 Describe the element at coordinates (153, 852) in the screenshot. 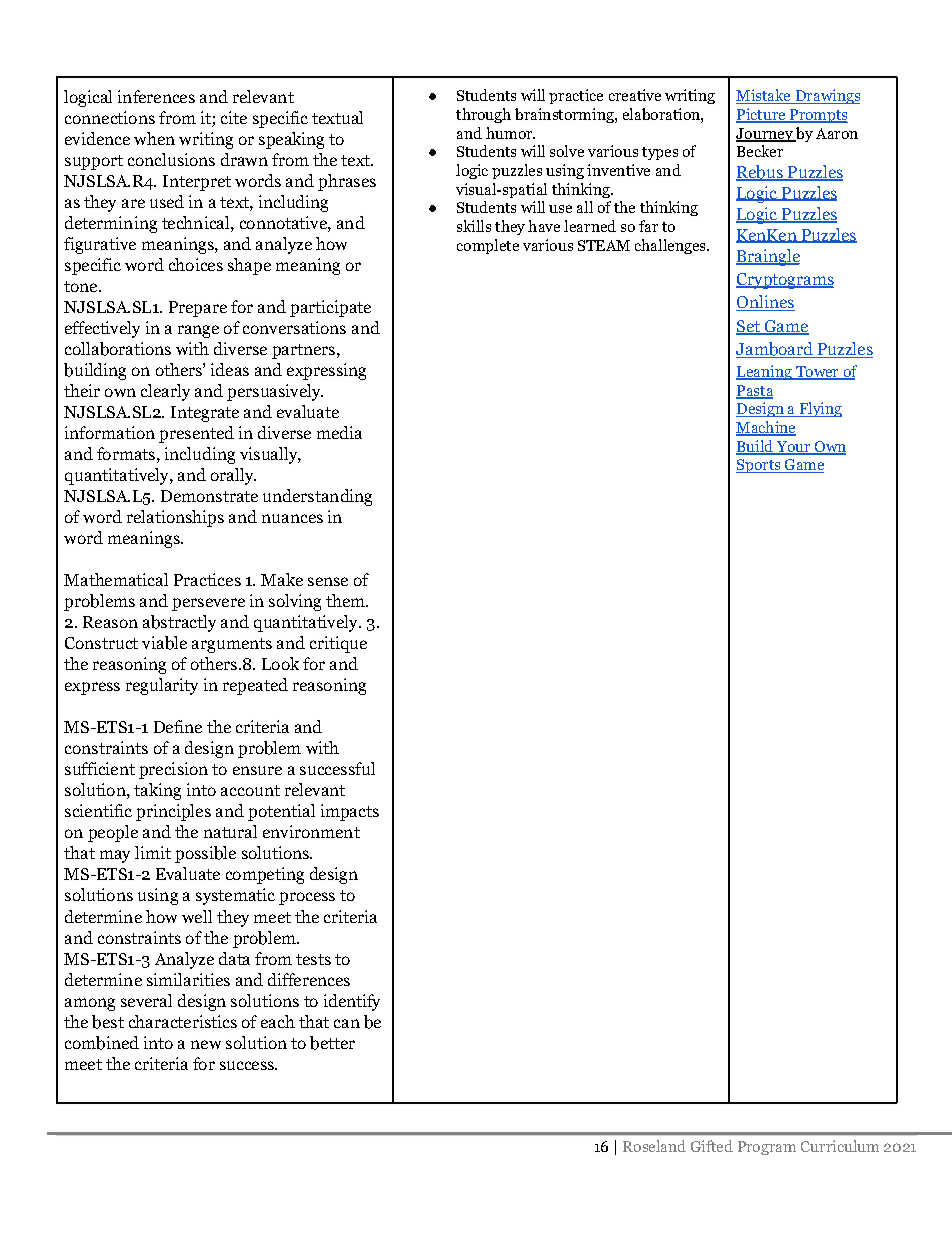

I see `limit` at that location.
